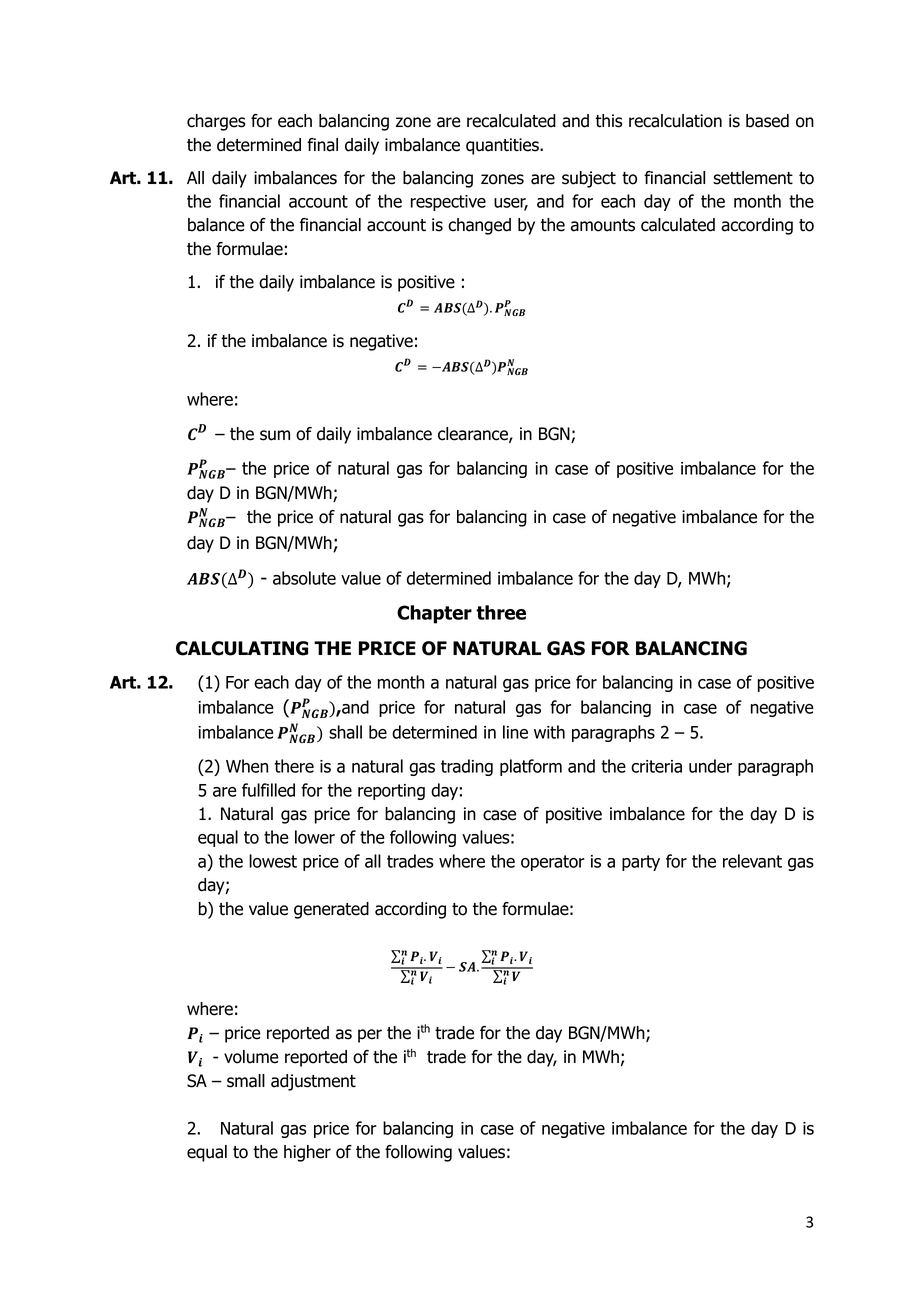 This page has height=1308, width=924. What do you see at coordinates (307, 1153) in the page?
I see `higher` at bounding box center [307, 1153].
